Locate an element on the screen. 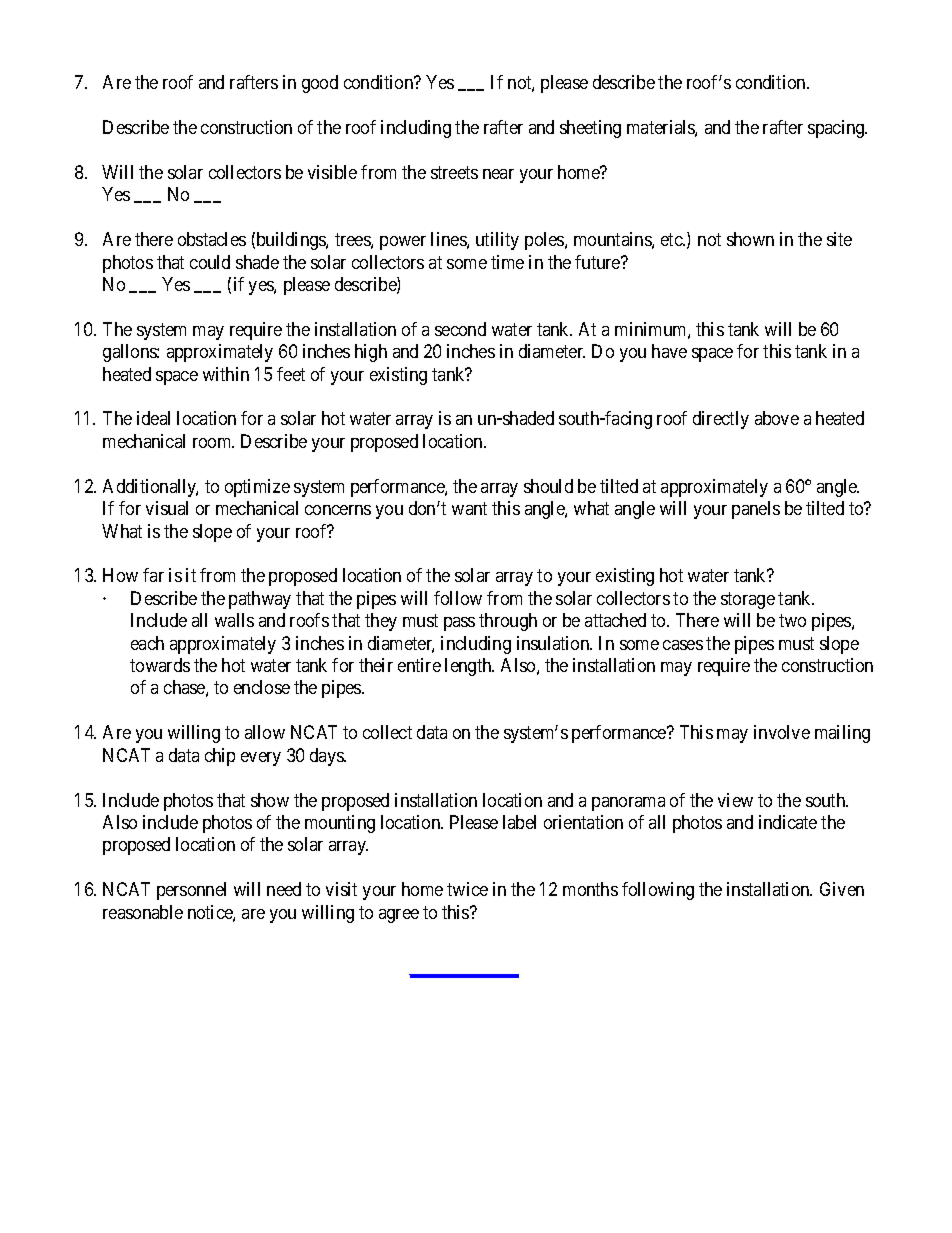  room is located at coordinates (213, 443).
